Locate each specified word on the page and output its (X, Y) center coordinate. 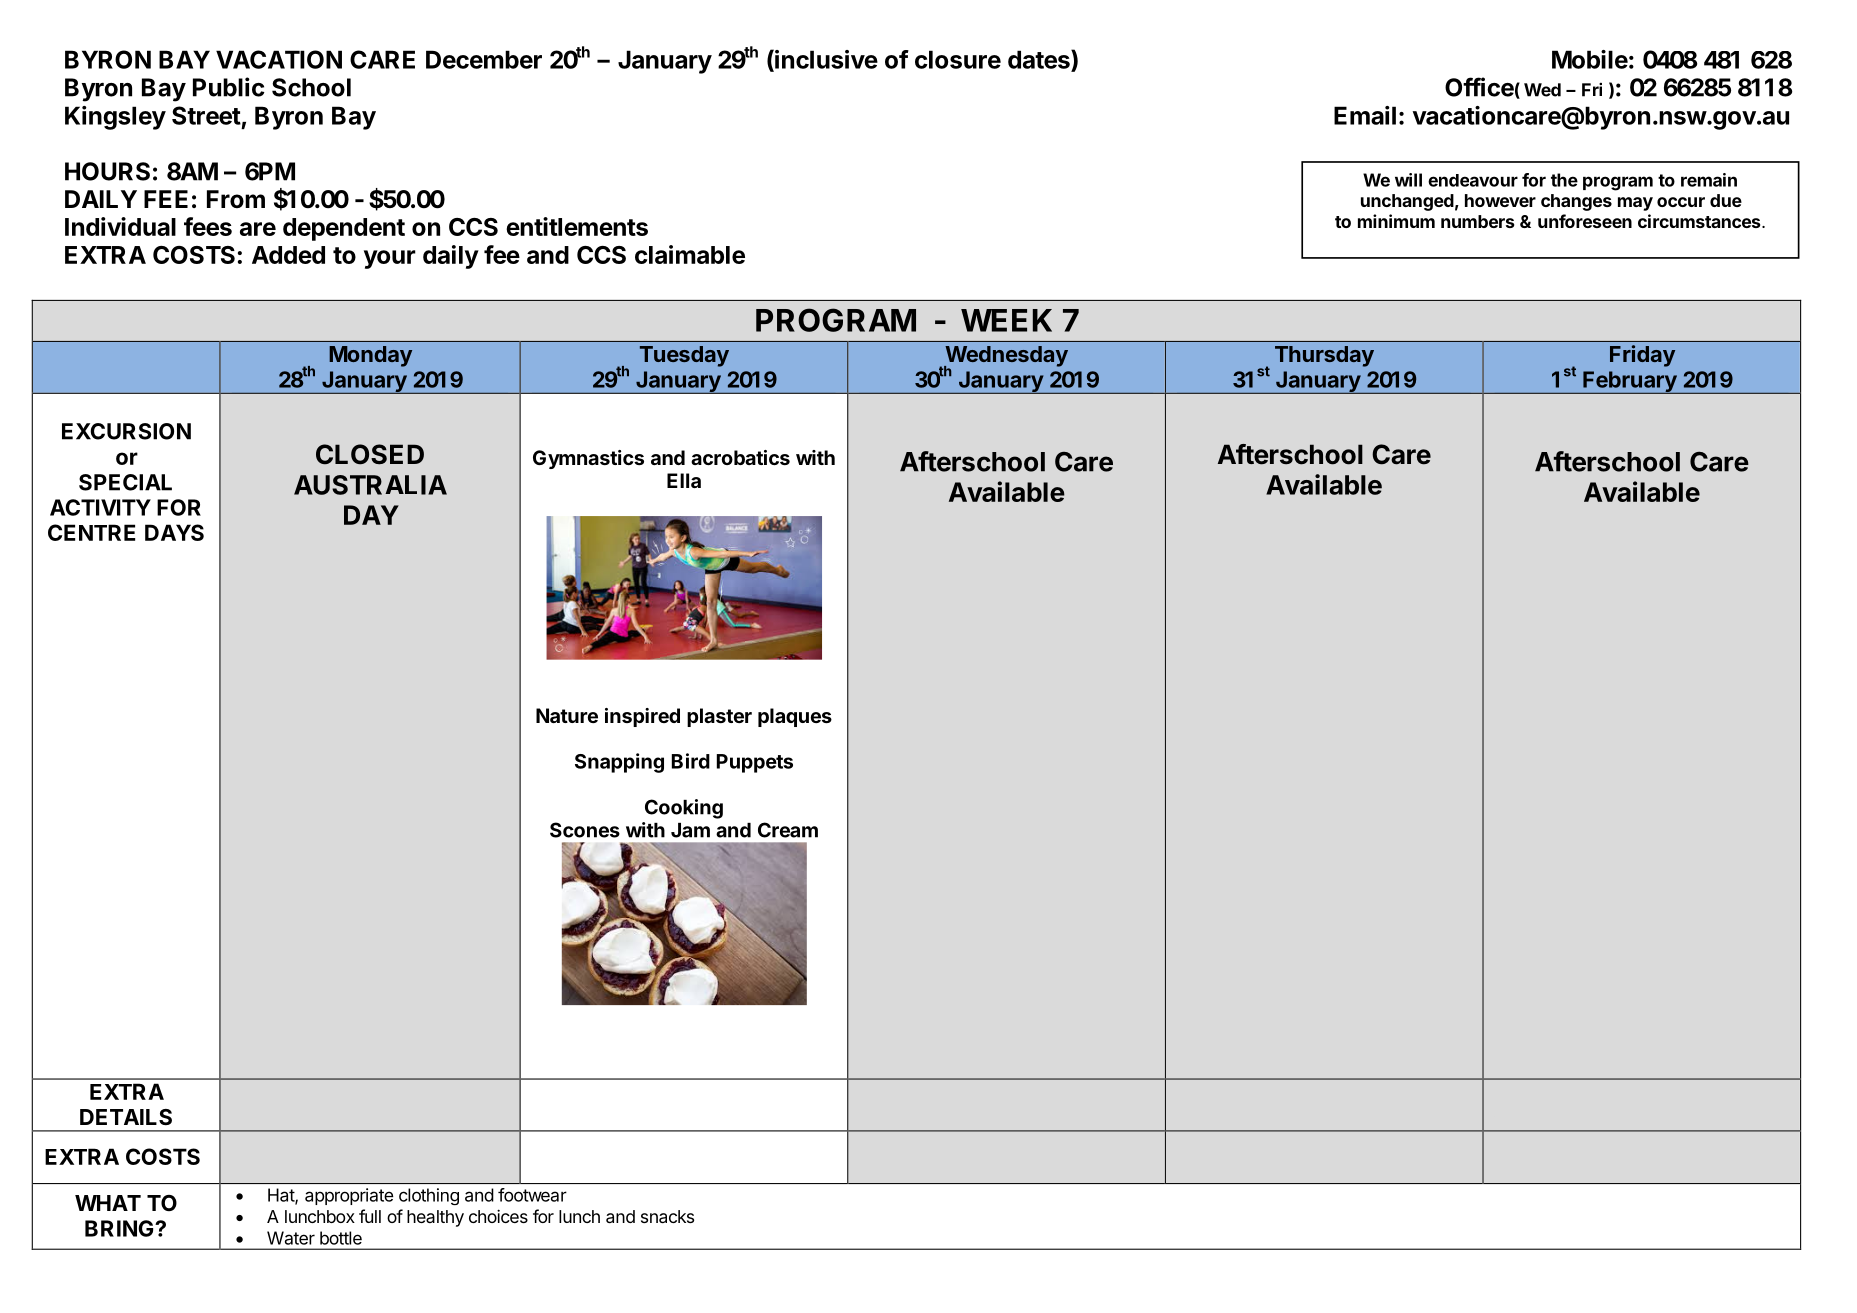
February (1630, 382)
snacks (667, 1216)
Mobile (1590, 59)
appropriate (349, 1196)
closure (958, 59)
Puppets (755, 763)
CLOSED (370, 454)
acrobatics (740, 457)
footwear (532, 1195)
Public (229, 87)
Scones (585, 830)
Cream (788, 830)
